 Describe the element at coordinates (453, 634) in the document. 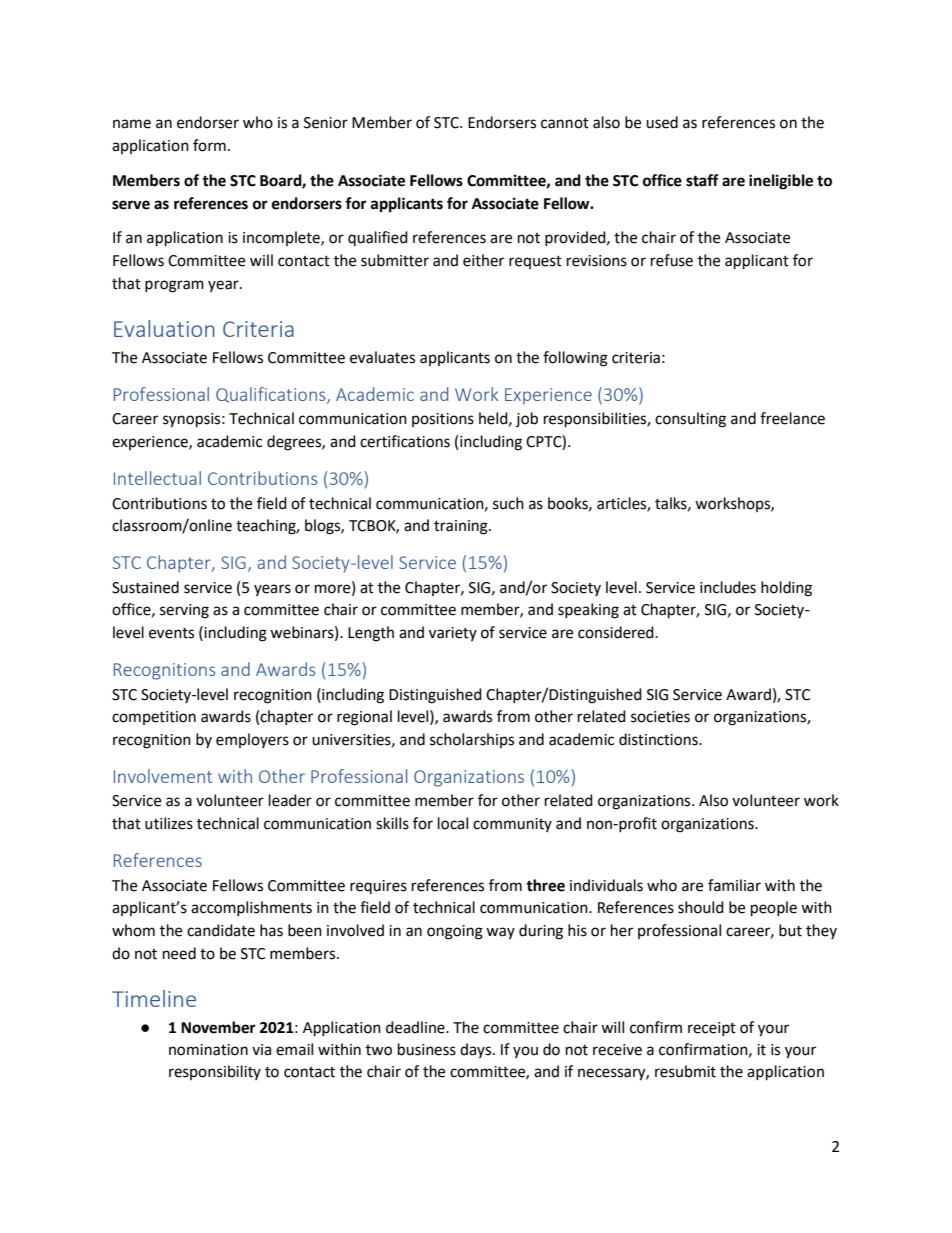

I see `variety` at that location.
